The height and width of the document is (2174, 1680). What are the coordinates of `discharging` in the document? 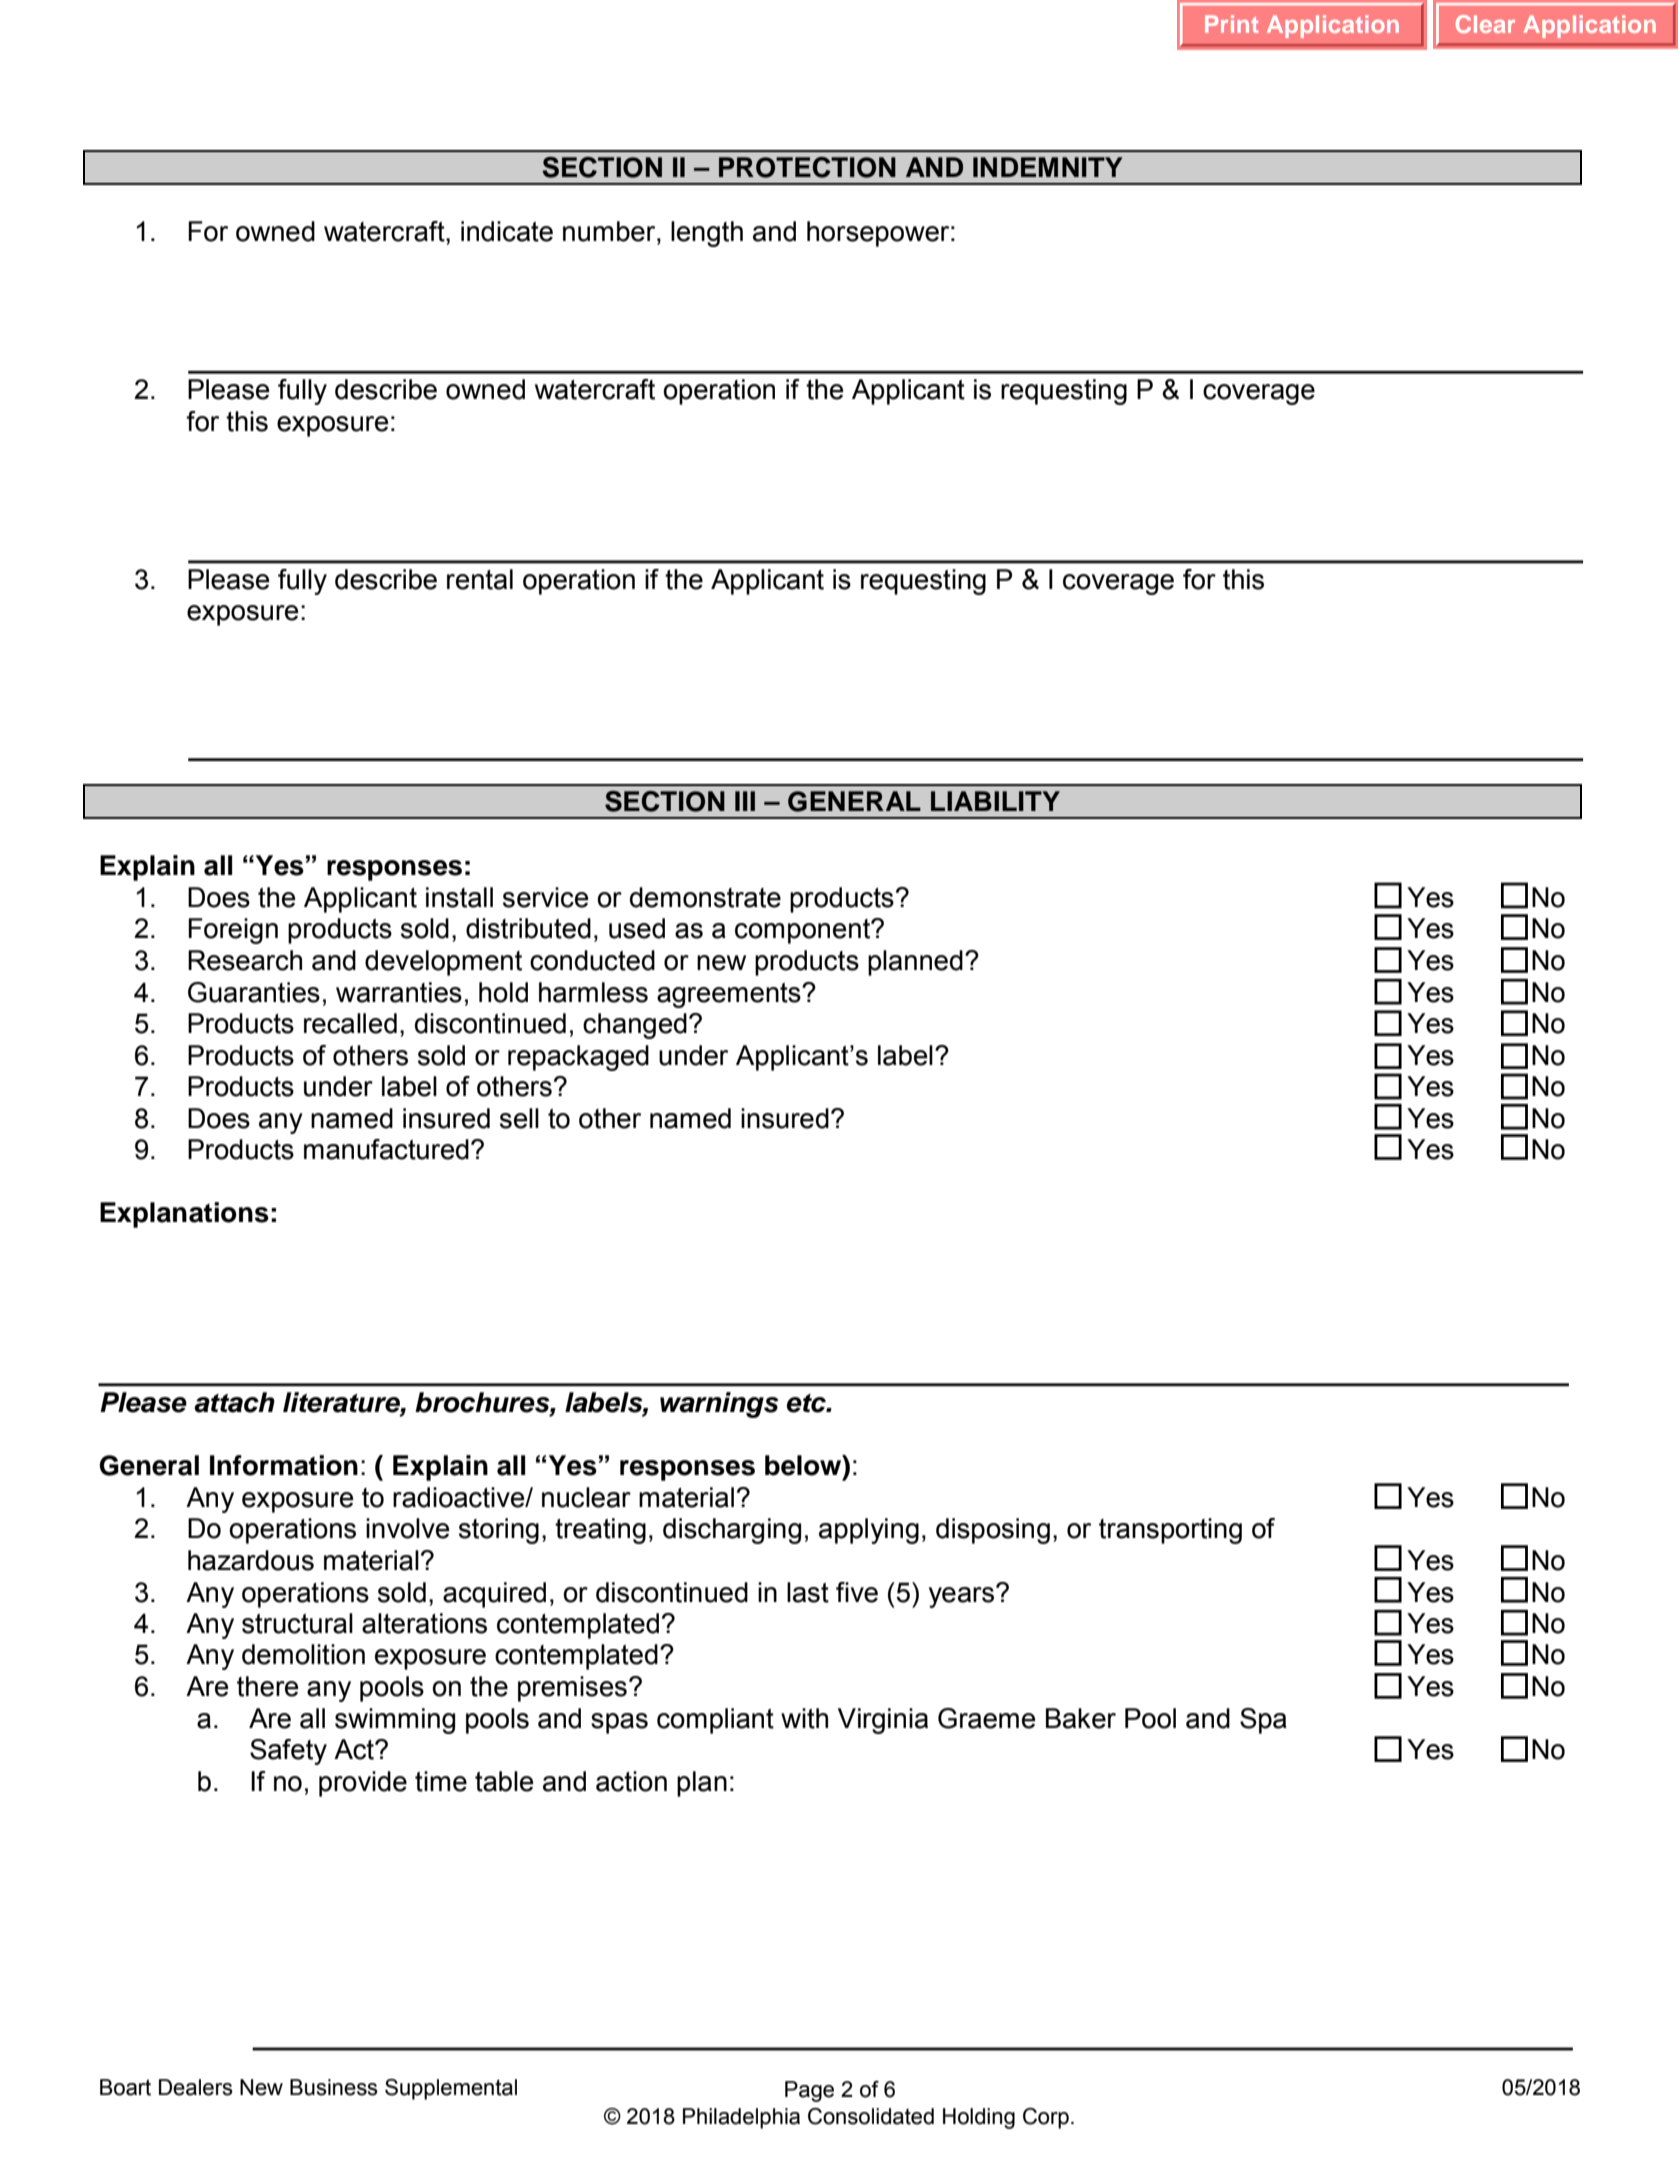 It's located at (732, 1531).
